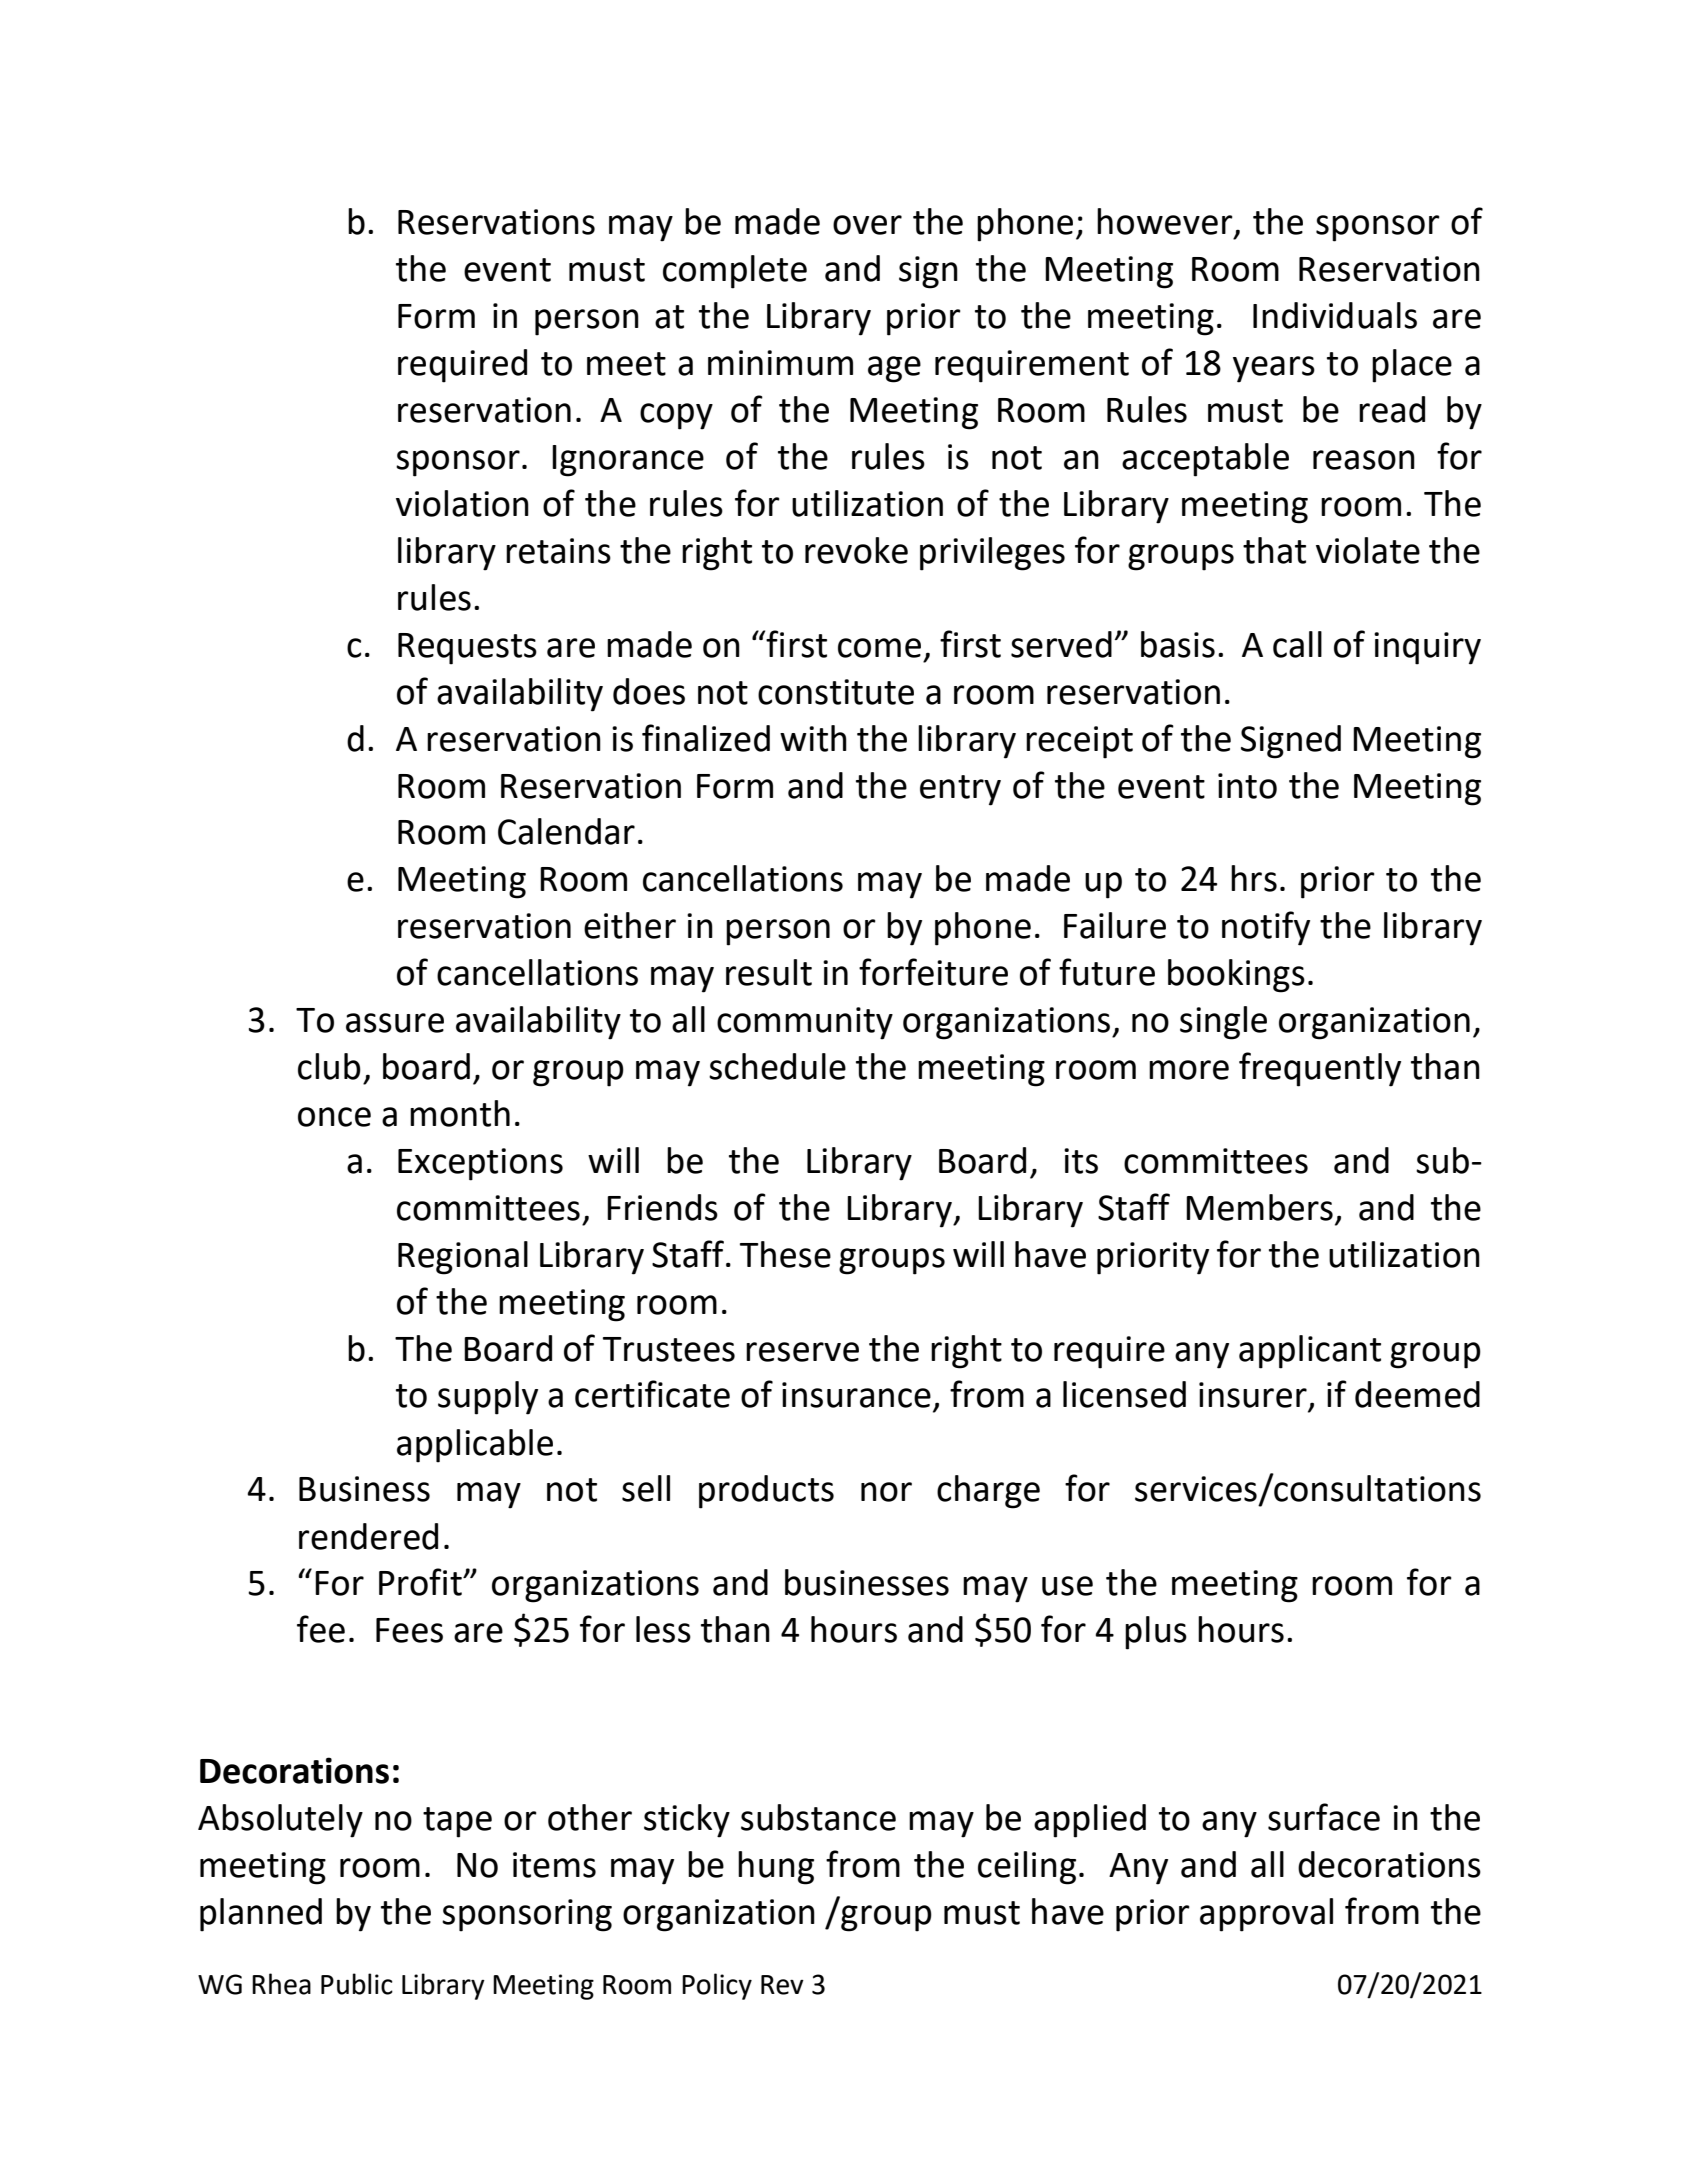 The image size is (1681, 2175). Describe the element at coordinates (460, 1113) in the screenshot. I see `month` at that location.
